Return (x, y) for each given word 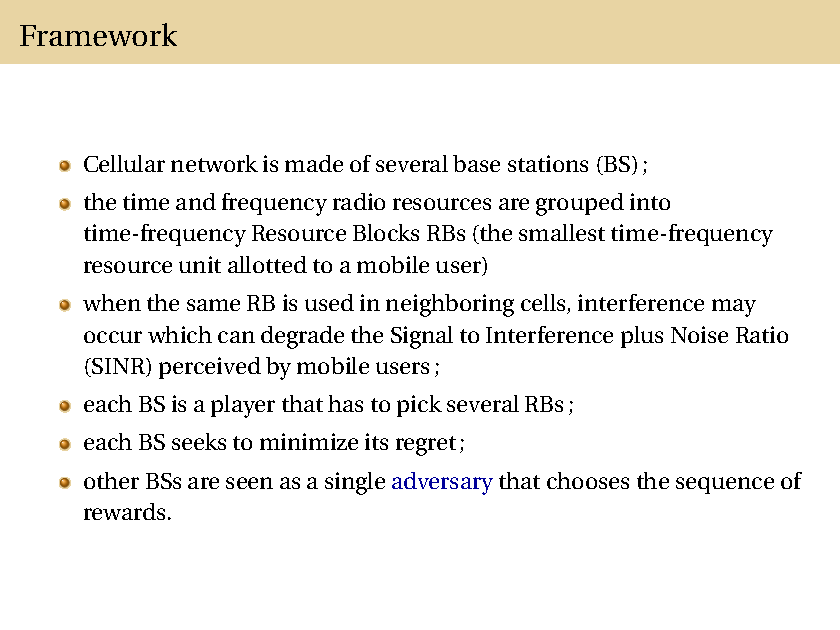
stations (548, 163)
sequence (725, 485)
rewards (124, 511)
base (476, 163)
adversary (442, 483)
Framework (98, 34)
